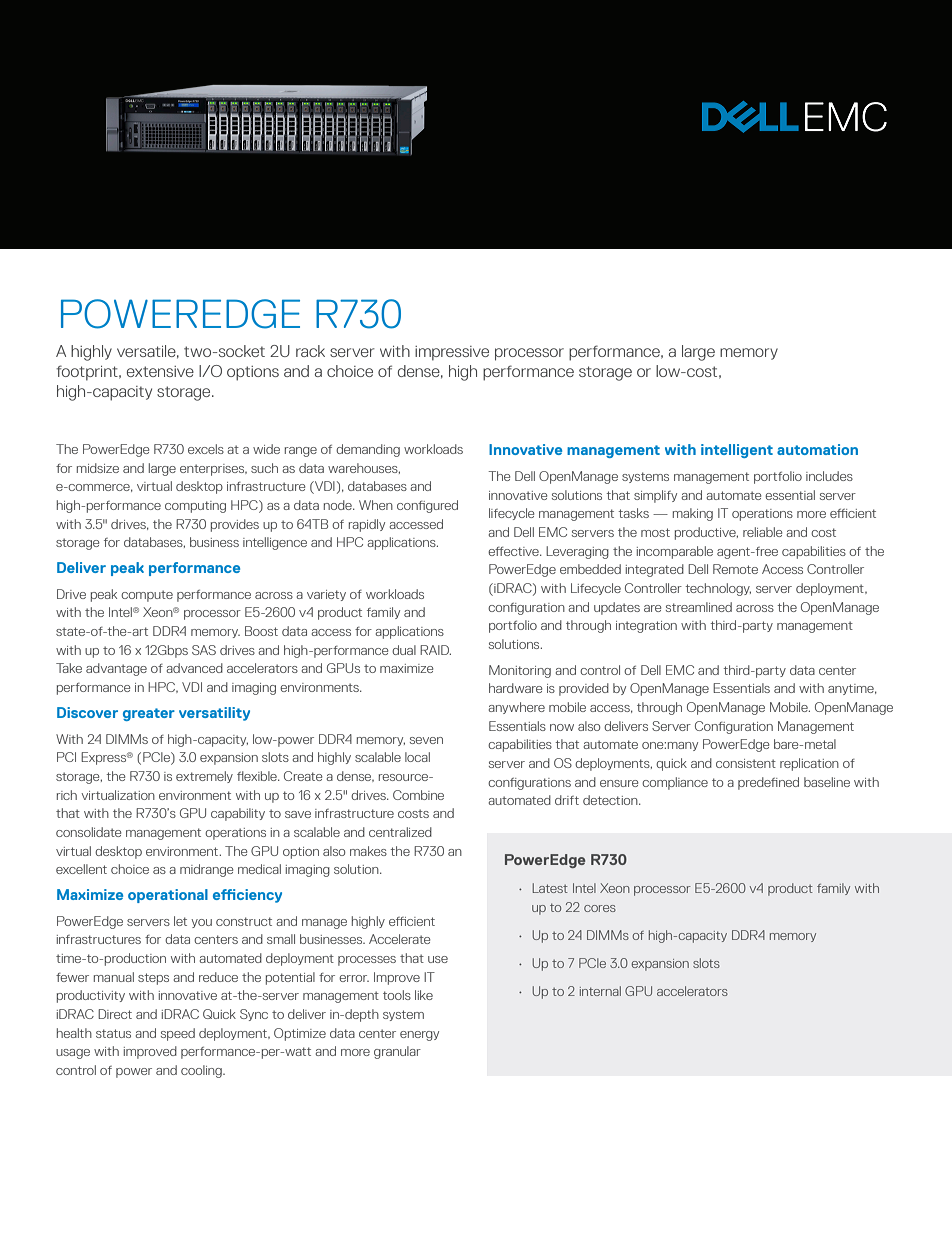  Describe the element at coordinates (452, 353) in the screenshot. I see `impressive` at that location.
